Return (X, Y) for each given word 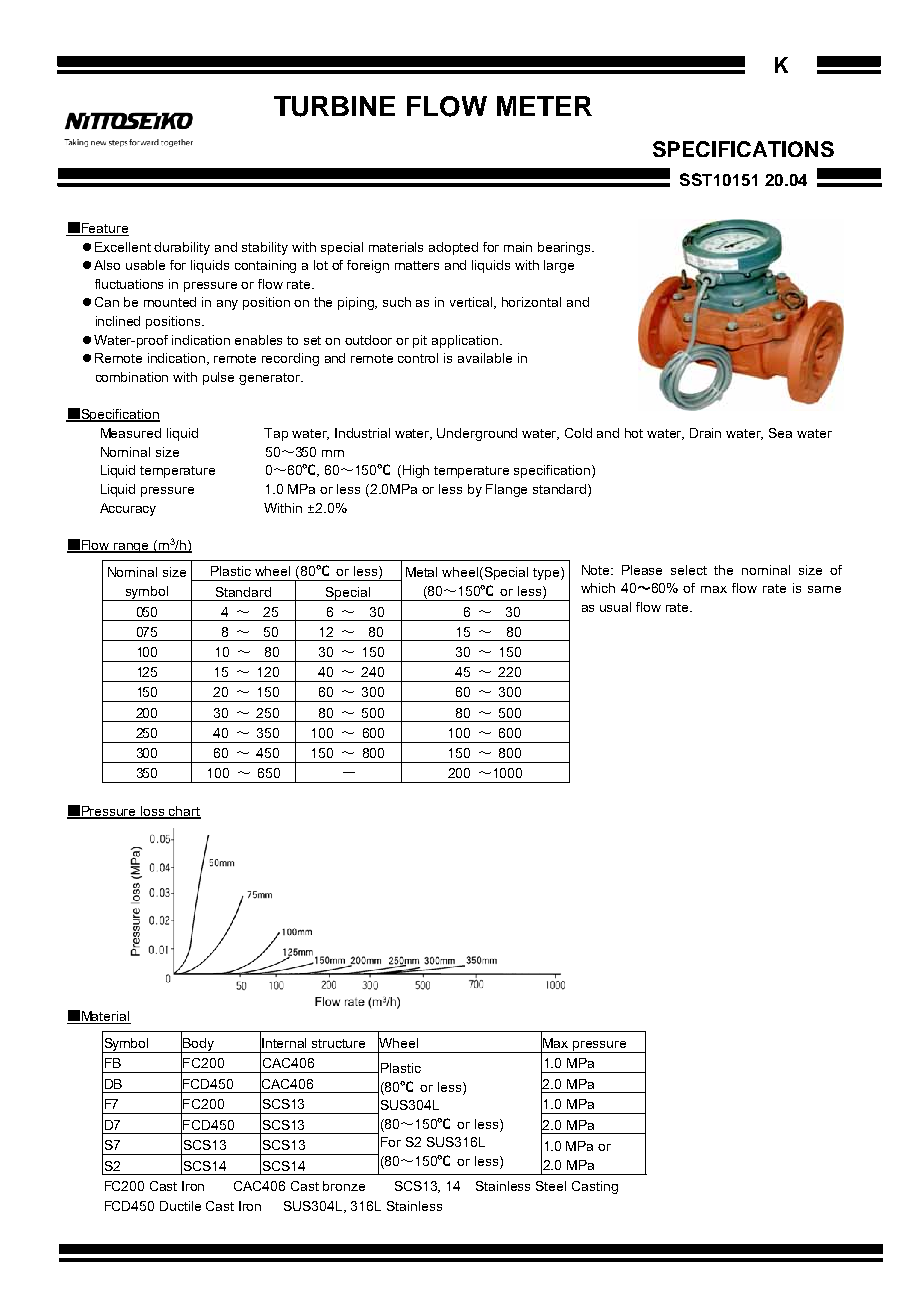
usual (615, 607)
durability (182, 248)
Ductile (180, 1206)
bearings (565, 248)
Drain (705, 433)
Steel (551, 1186)
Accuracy (128, 509)
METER (544, 106)
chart (184, 812)
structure (338, 1043)
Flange (506, 490)
